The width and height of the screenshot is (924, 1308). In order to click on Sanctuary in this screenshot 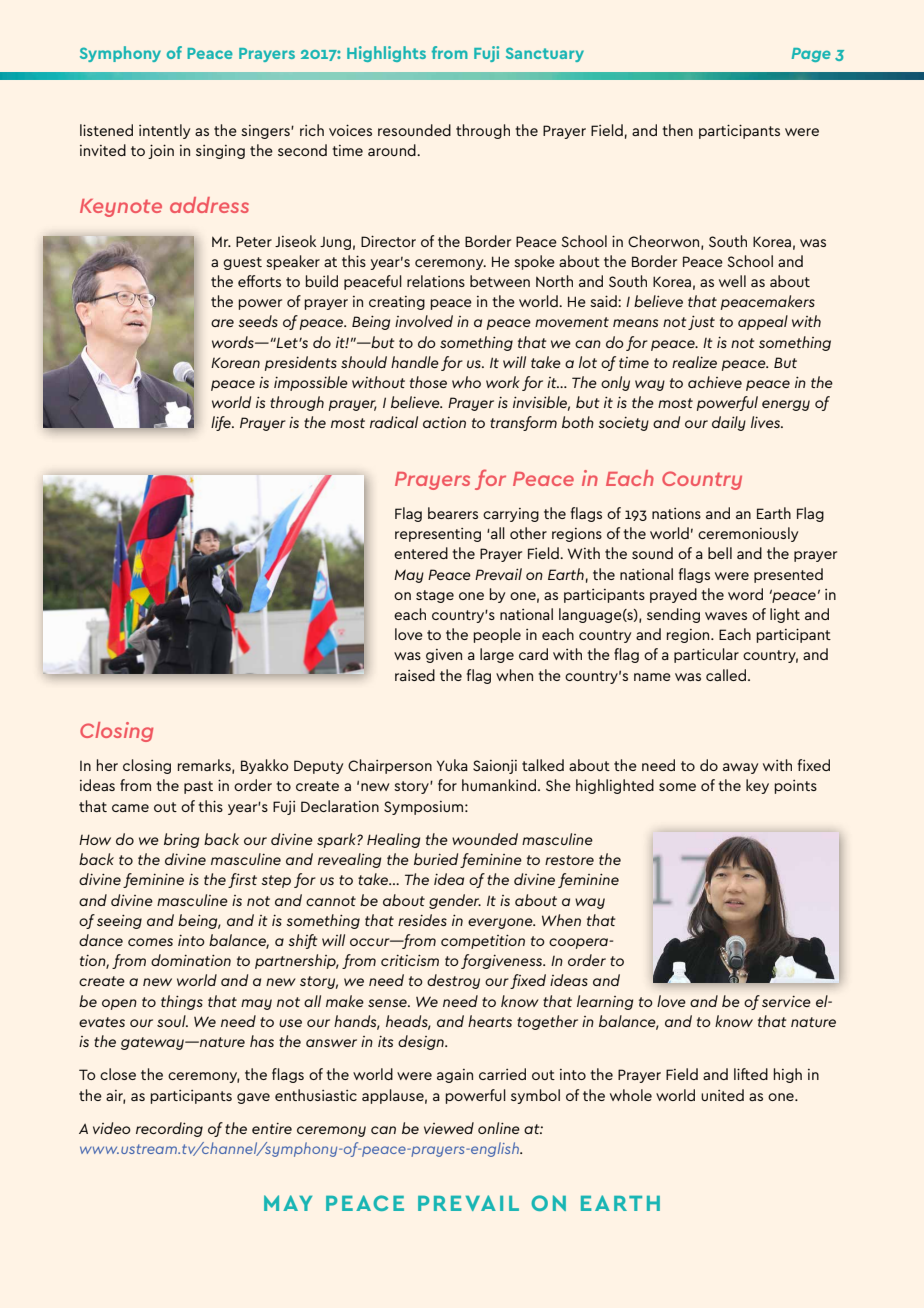, I will do `click(545, 54)`.
